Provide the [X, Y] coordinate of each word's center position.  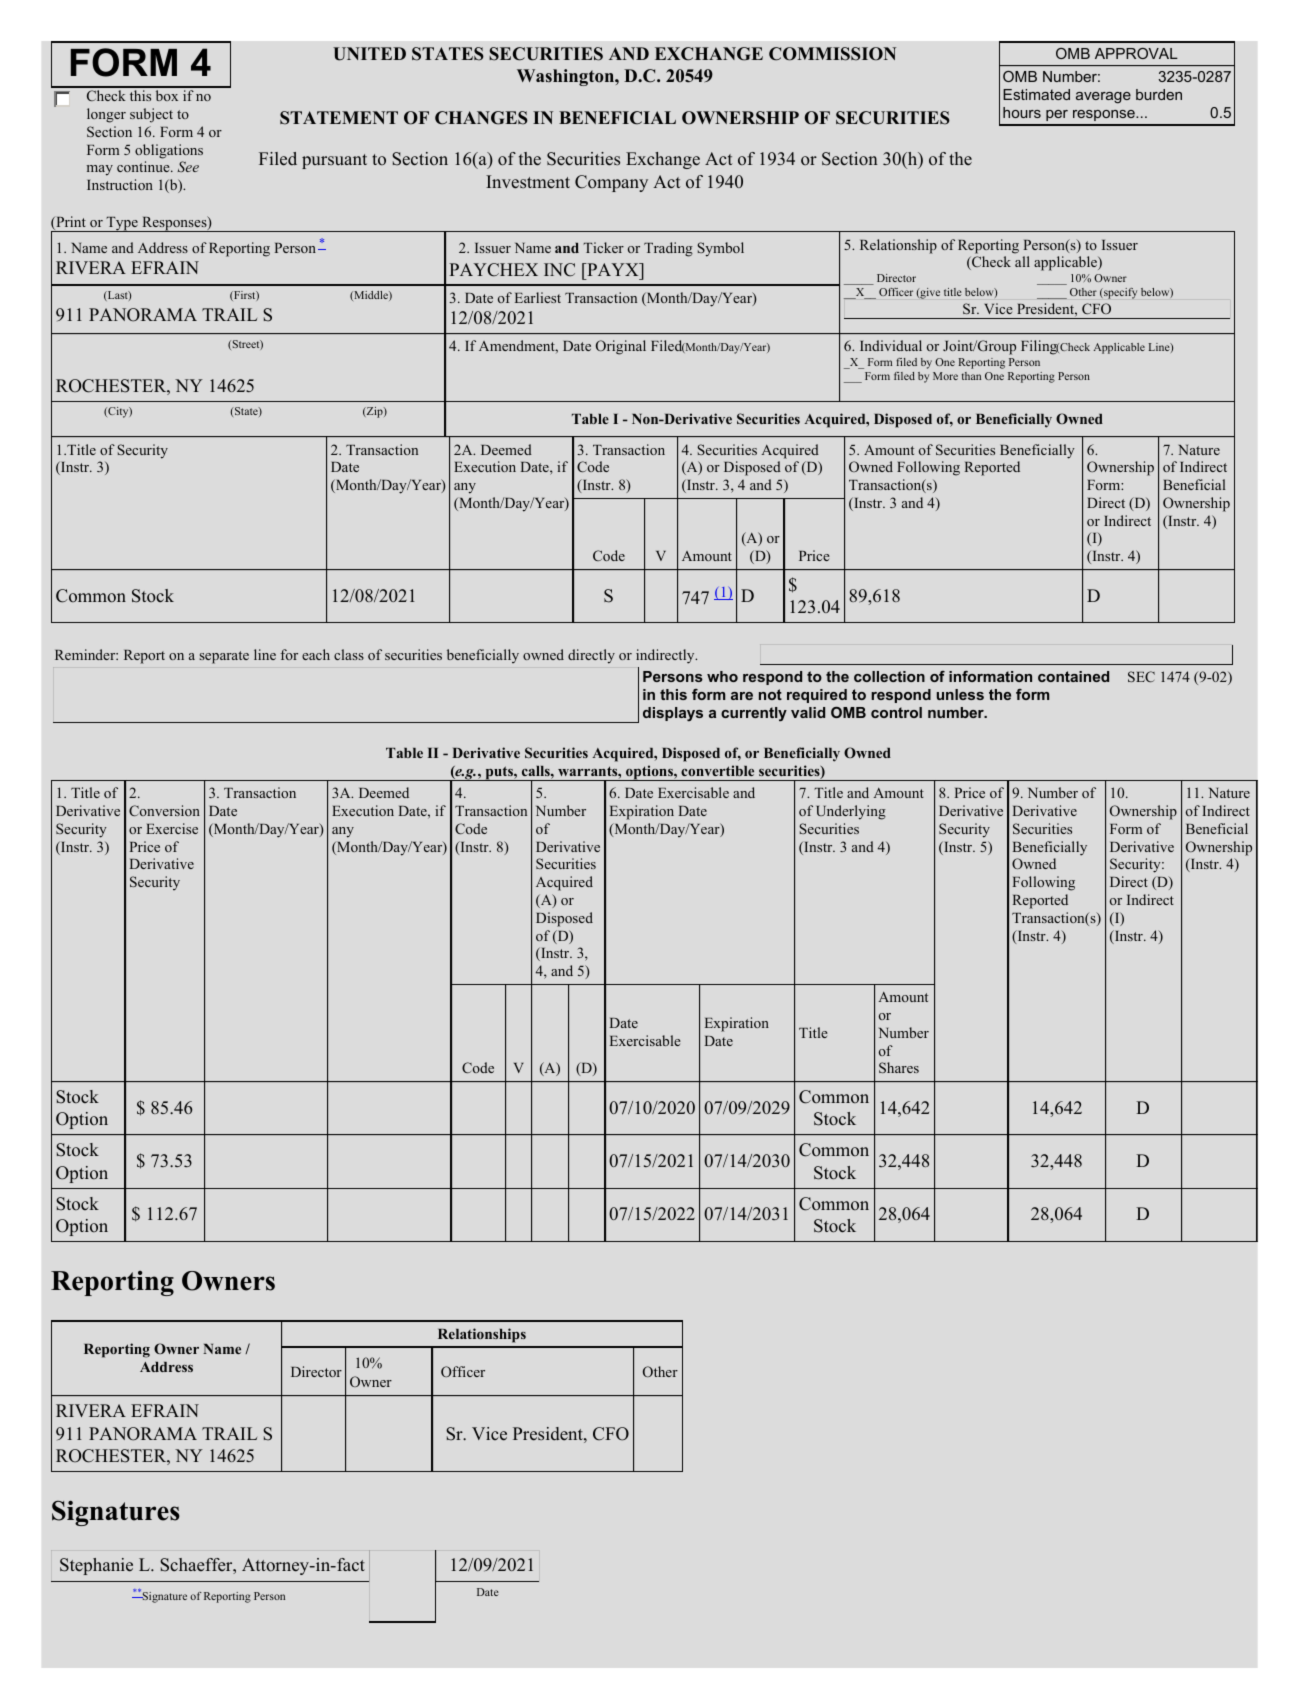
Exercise [172, 828]
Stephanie [96, 1566]
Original [621, 347]
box [167, 95]
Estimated [1036, 94]
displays [673, 714]
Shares [899, 1067]
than [971, 376]
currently [754, 714]
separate [224, 657]
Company [611, 183]
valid [808, 712]
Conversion [164, 810]
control [896, 712]
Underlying [851, 812]
